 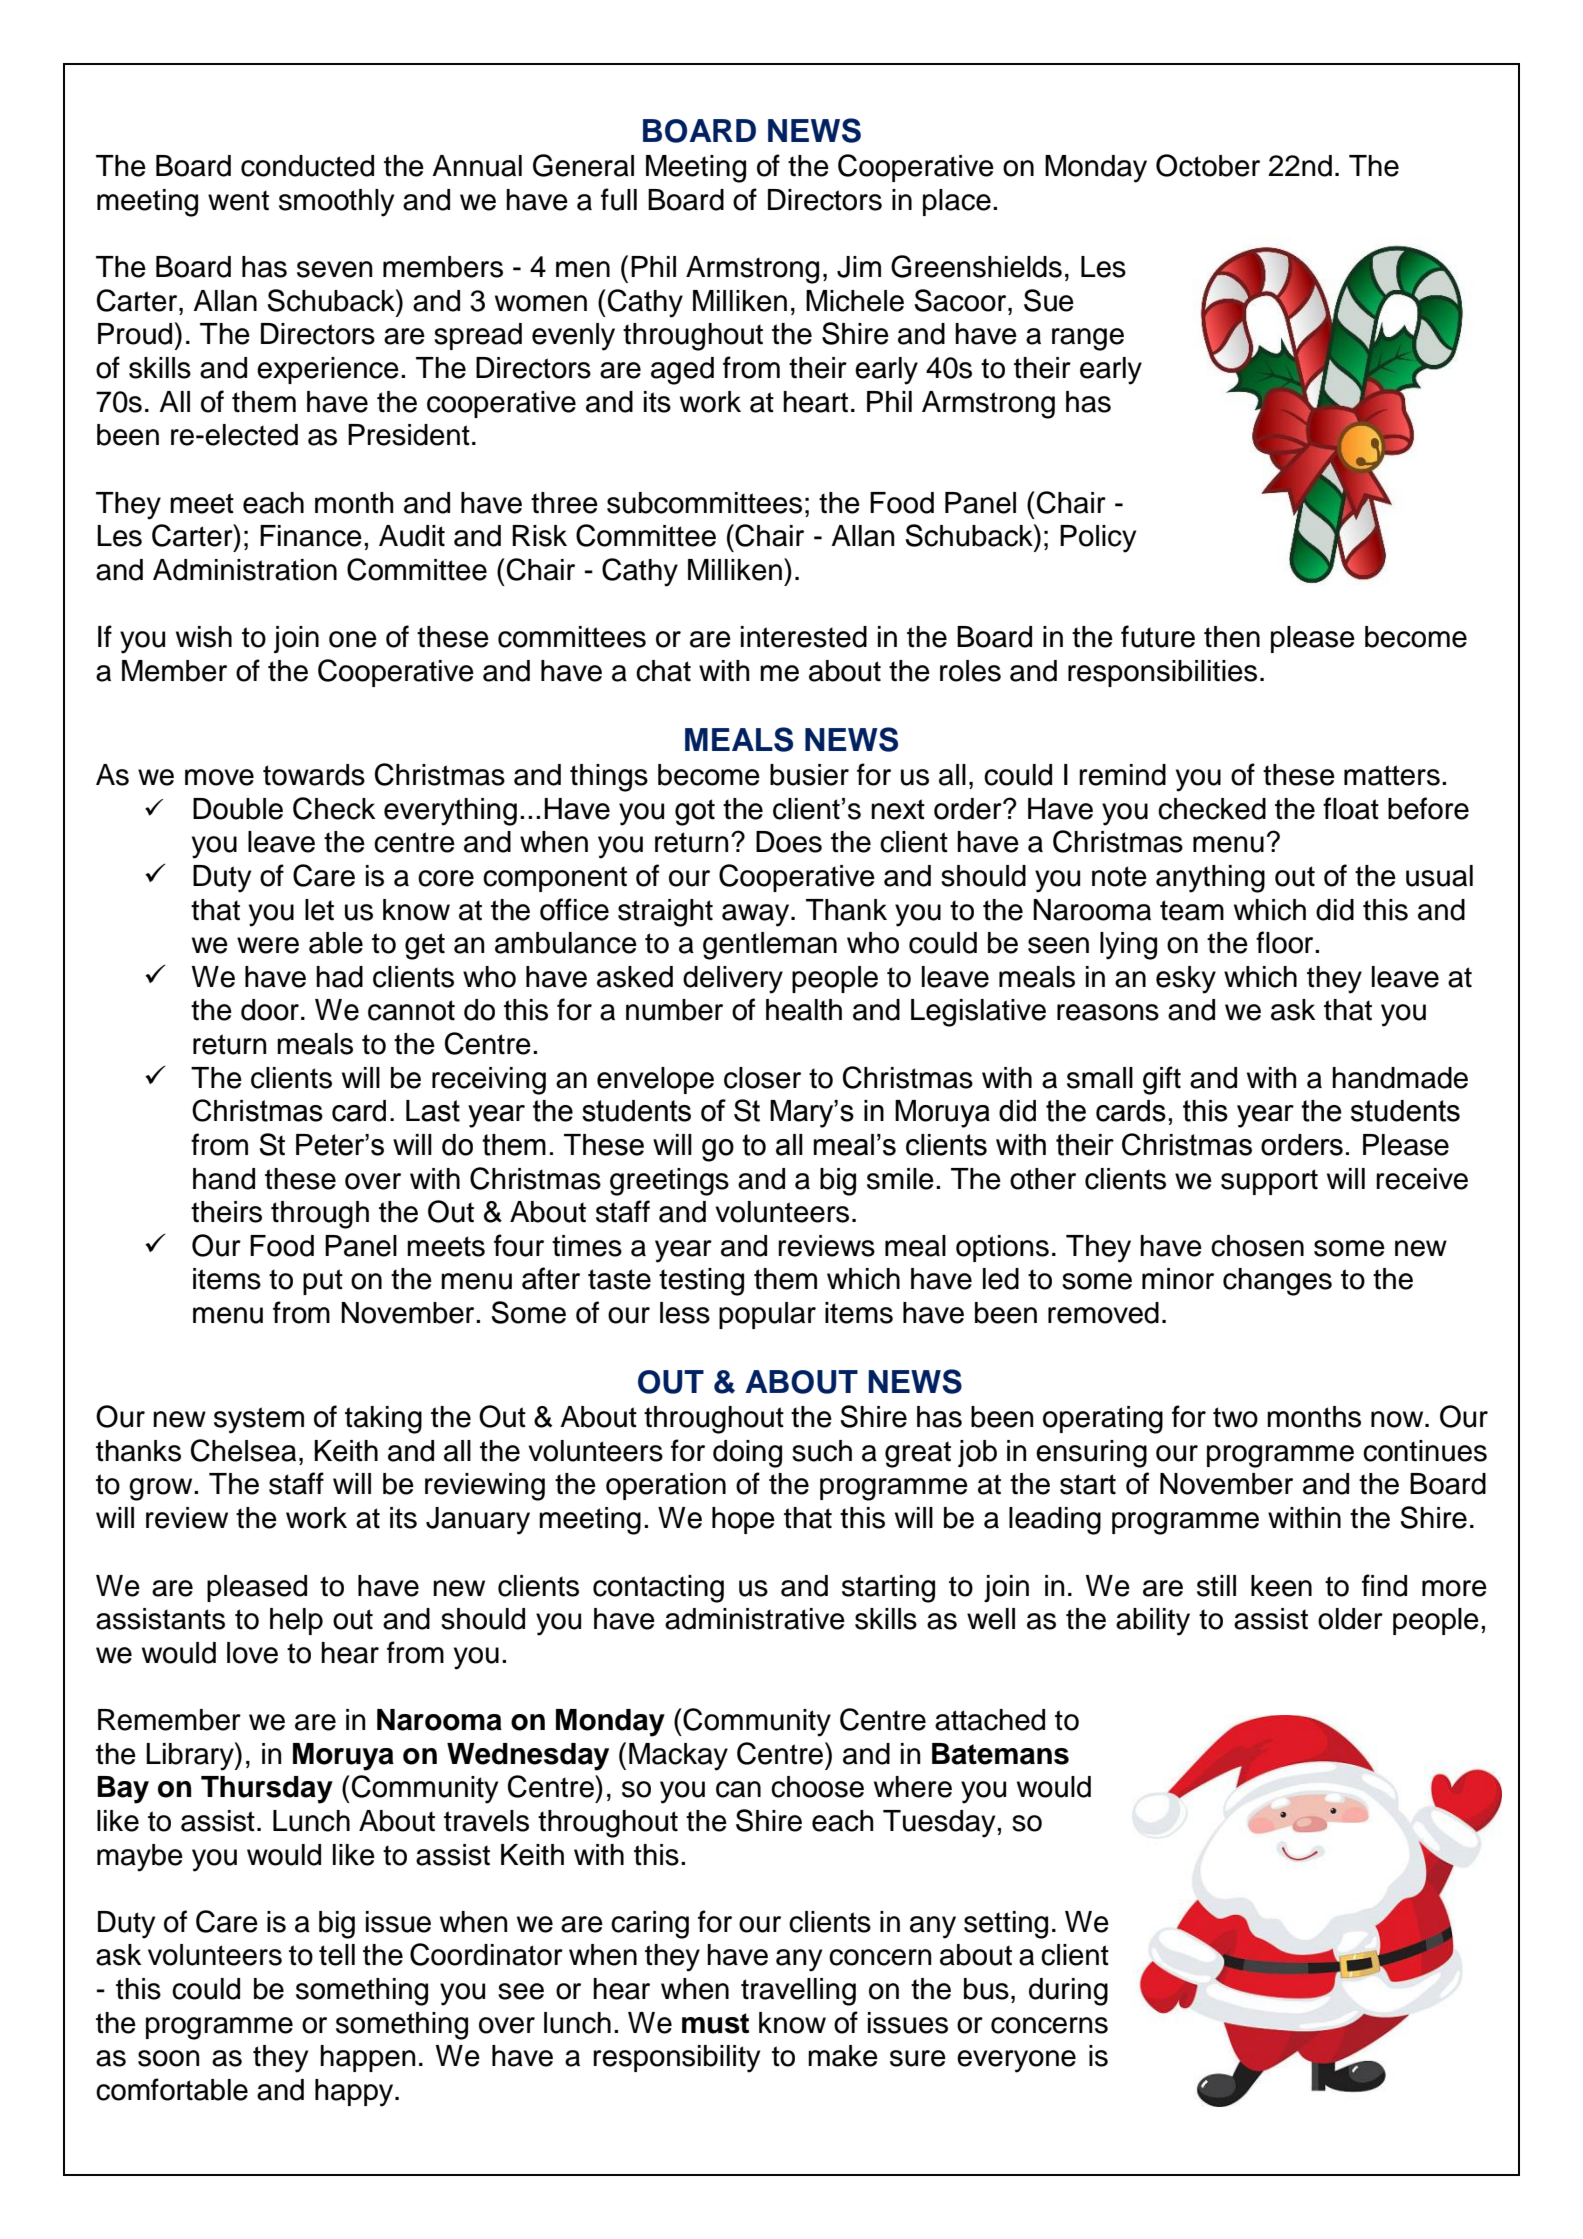 What do you see at coordinates (822, 1451) in the page?
I see `such` at bounding box center [822, 1451].
